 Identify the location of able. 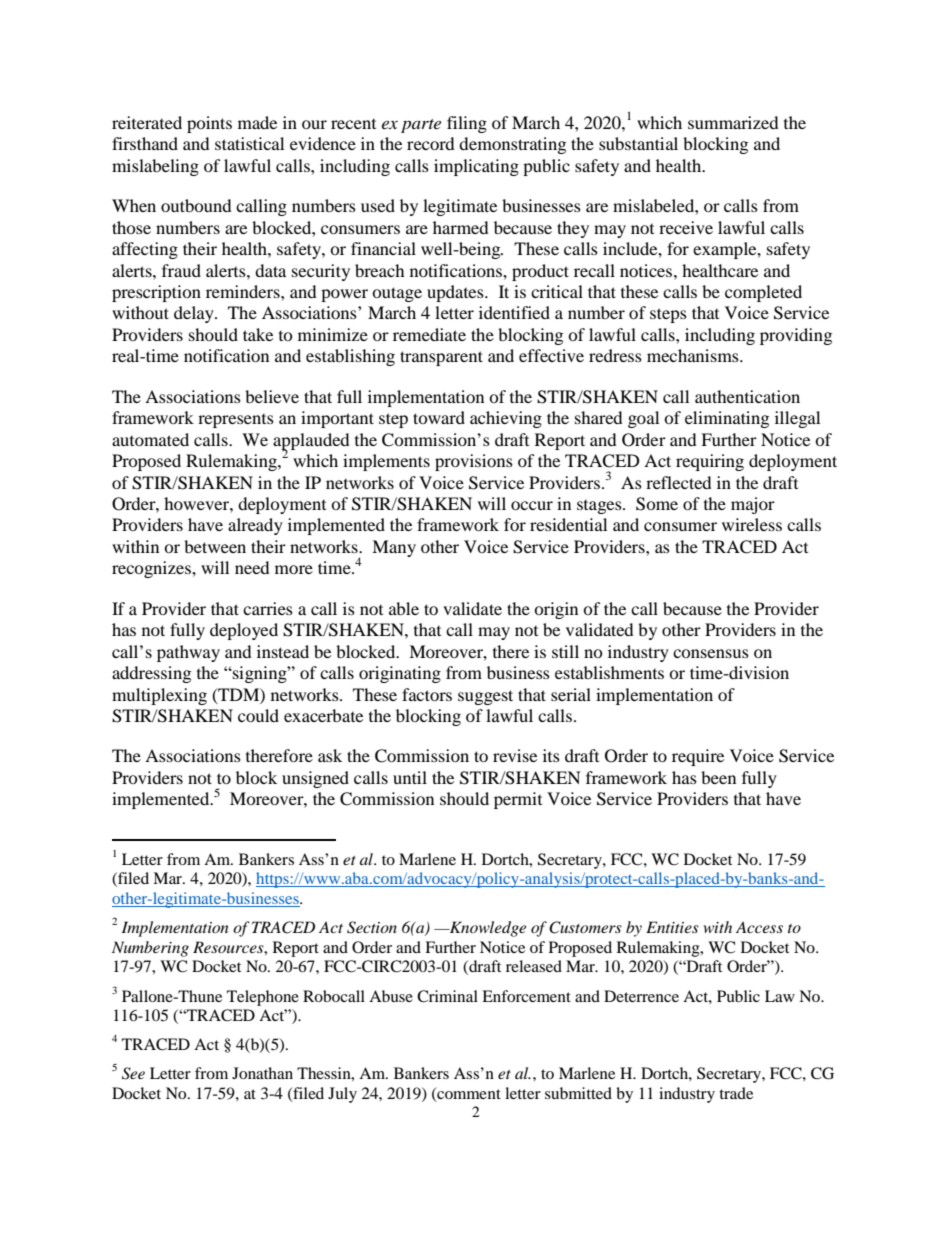
(404, 608).
